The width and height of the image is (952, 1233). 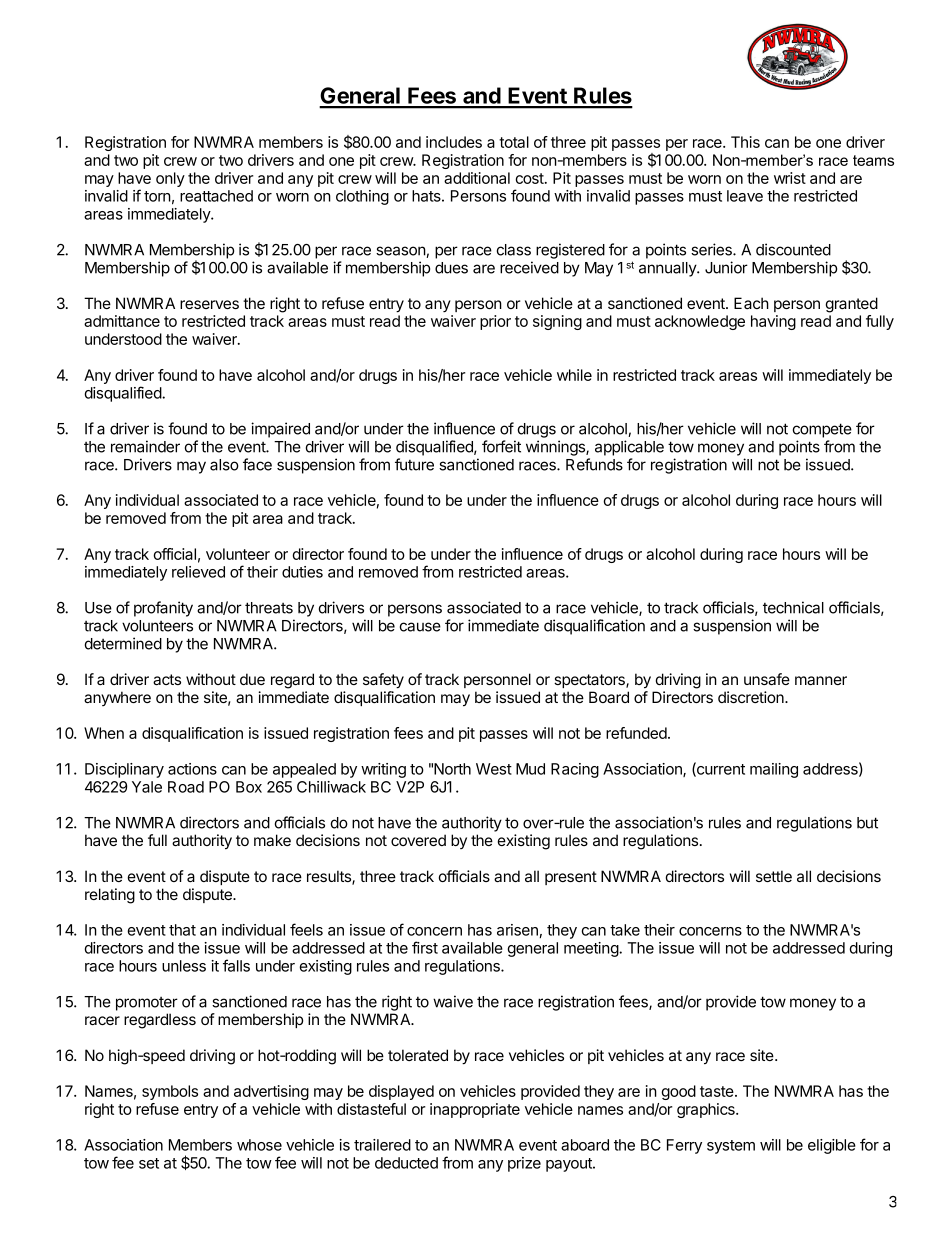 What do you see at coordinates (420, 627) in the image?
I see `cause` at bounding box center [420, 627].
